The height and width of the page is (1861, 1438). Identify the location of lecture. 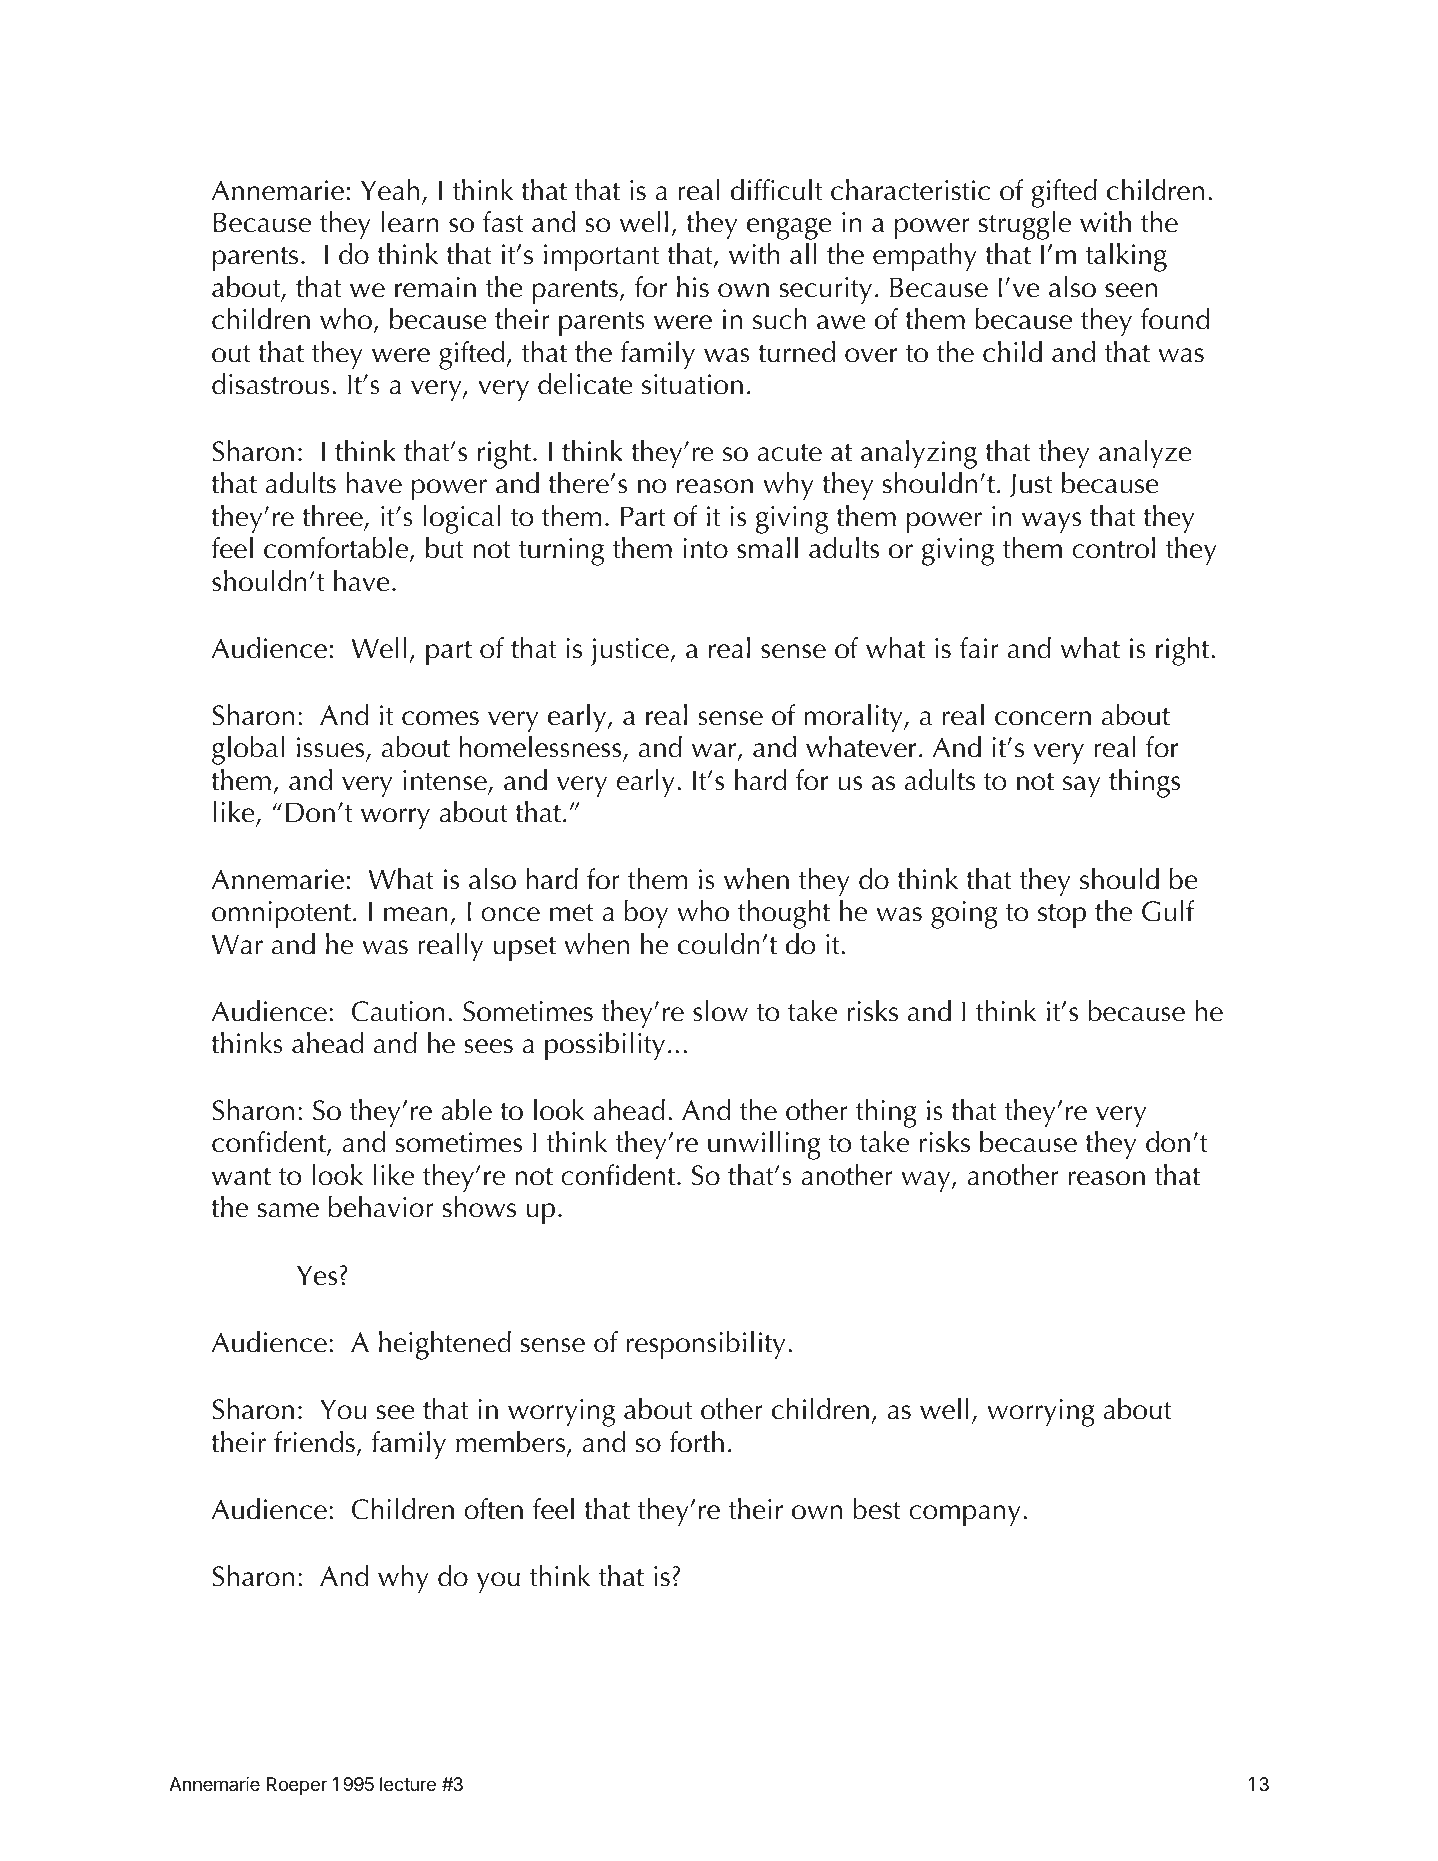
(408, 1784).
